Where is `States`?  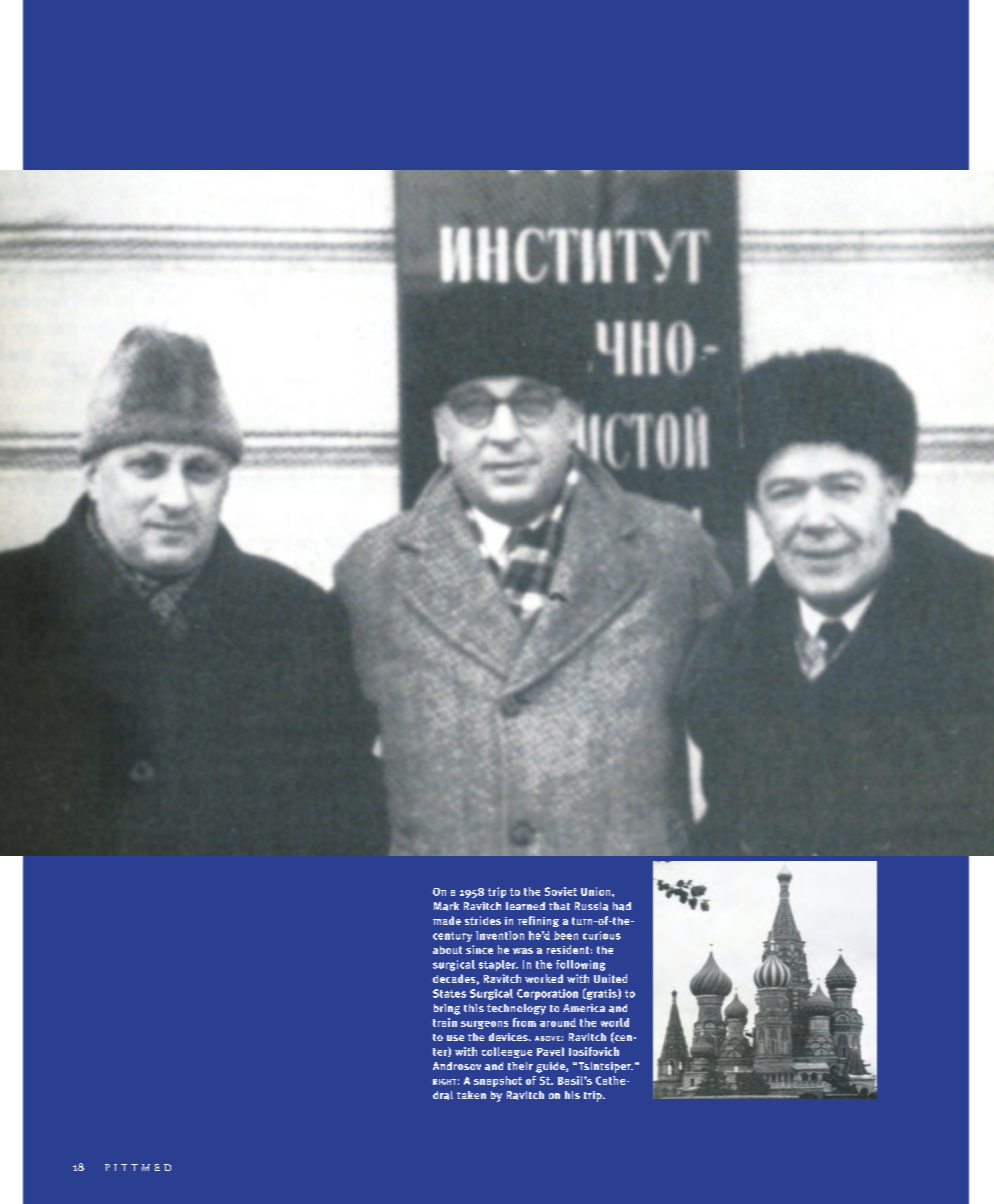
States is located at coordinates (449, 993).
